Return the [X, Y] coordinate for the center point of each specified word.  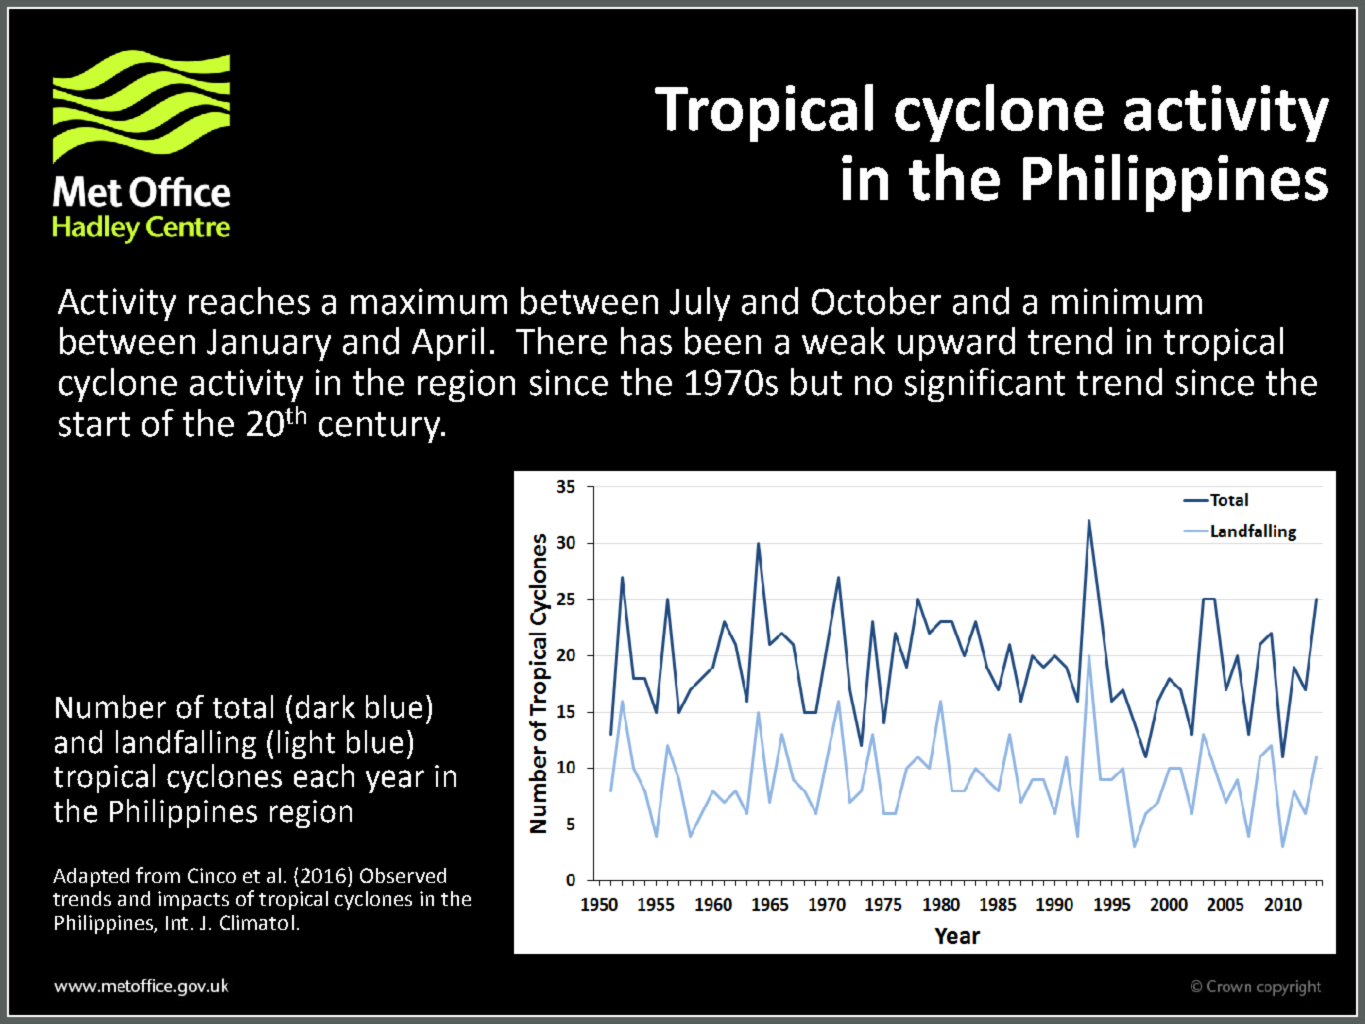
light [306, 744]
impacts [193, 900]
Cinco [212, 875]
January [269, 345]
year [395, 781]
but [816, 382]
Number [111, 707]
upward [956, 344]
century [381, 427]
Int [179, 923]
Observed [403, 875]
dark [325, 707]
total [243, 707]
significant [985, 385]
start [94, 424]
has [646, 341]
